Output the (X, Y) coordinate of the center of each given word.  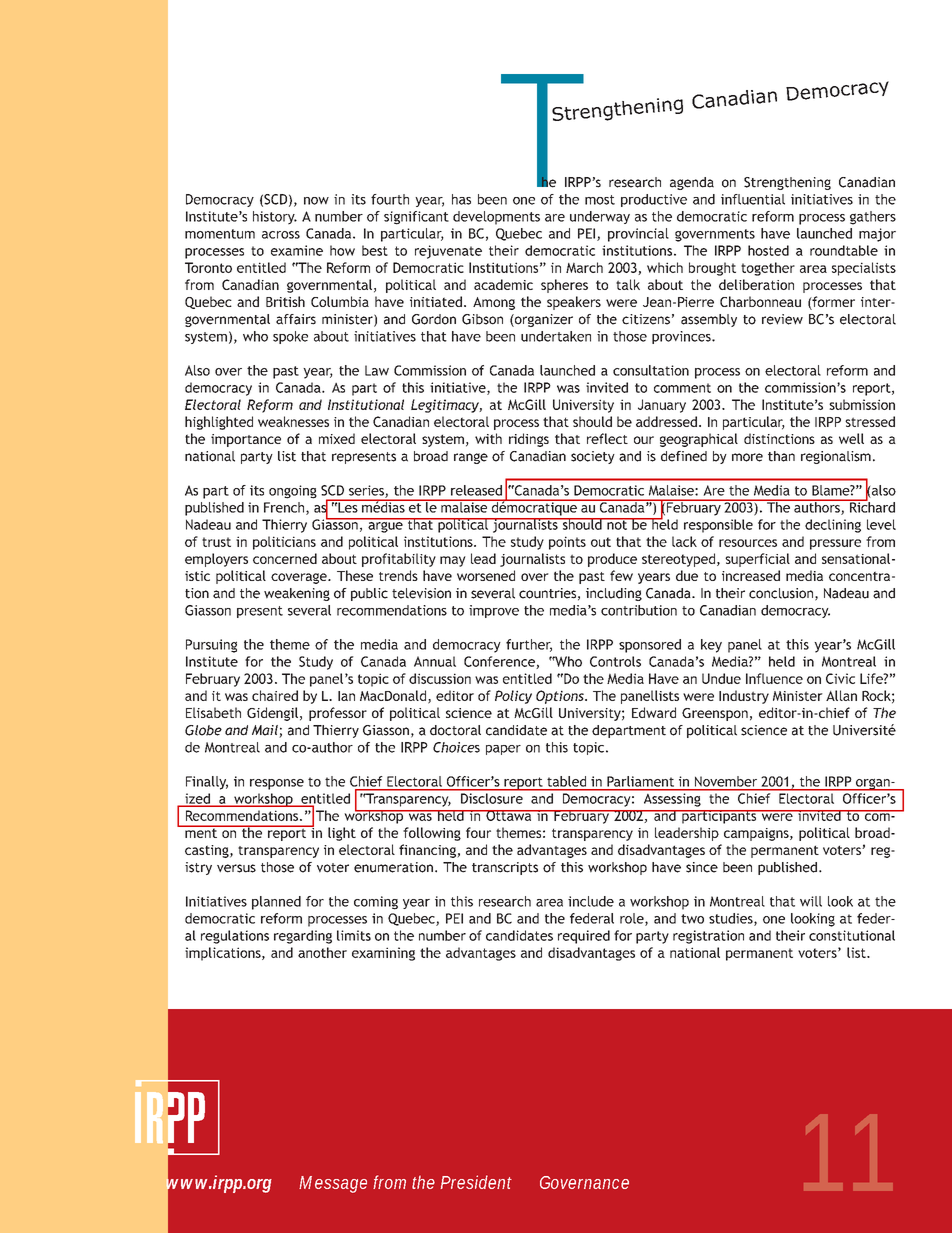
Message (333, 1184)
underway (600, 217)
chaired (275, 695)
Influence (774, 678)
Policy (513, 697)
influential (753, 199)
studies (732, 919)
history (275, 218)
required (584, 937)
